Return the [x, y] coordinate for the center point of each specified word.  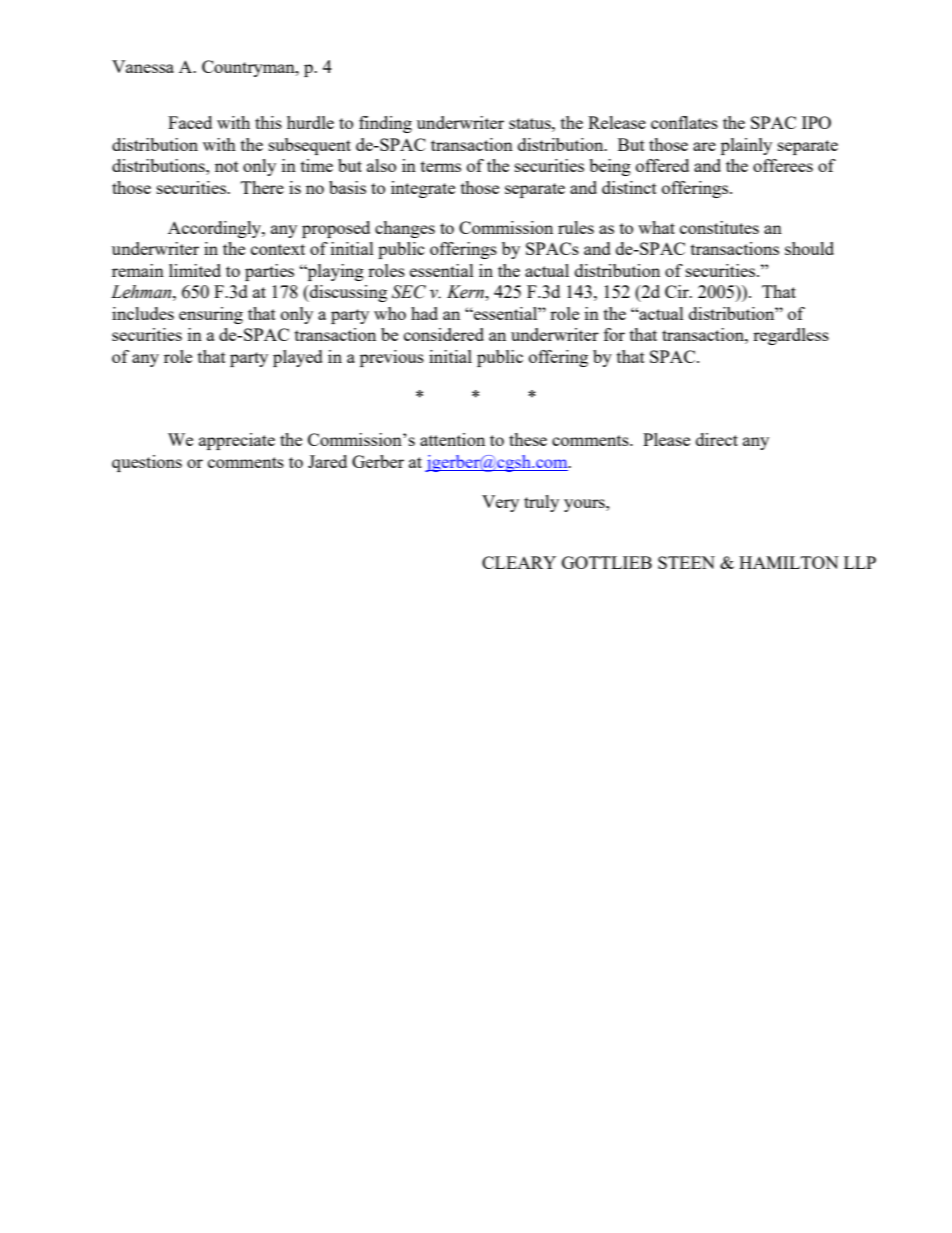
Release [617, 122]
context [278, 249]
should [809, 248]
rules [576, 227]
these [528, 439]
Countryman [249, 68]
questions [147, 463]
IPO [816, 122]
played [298, 358]
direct [717, 439]
